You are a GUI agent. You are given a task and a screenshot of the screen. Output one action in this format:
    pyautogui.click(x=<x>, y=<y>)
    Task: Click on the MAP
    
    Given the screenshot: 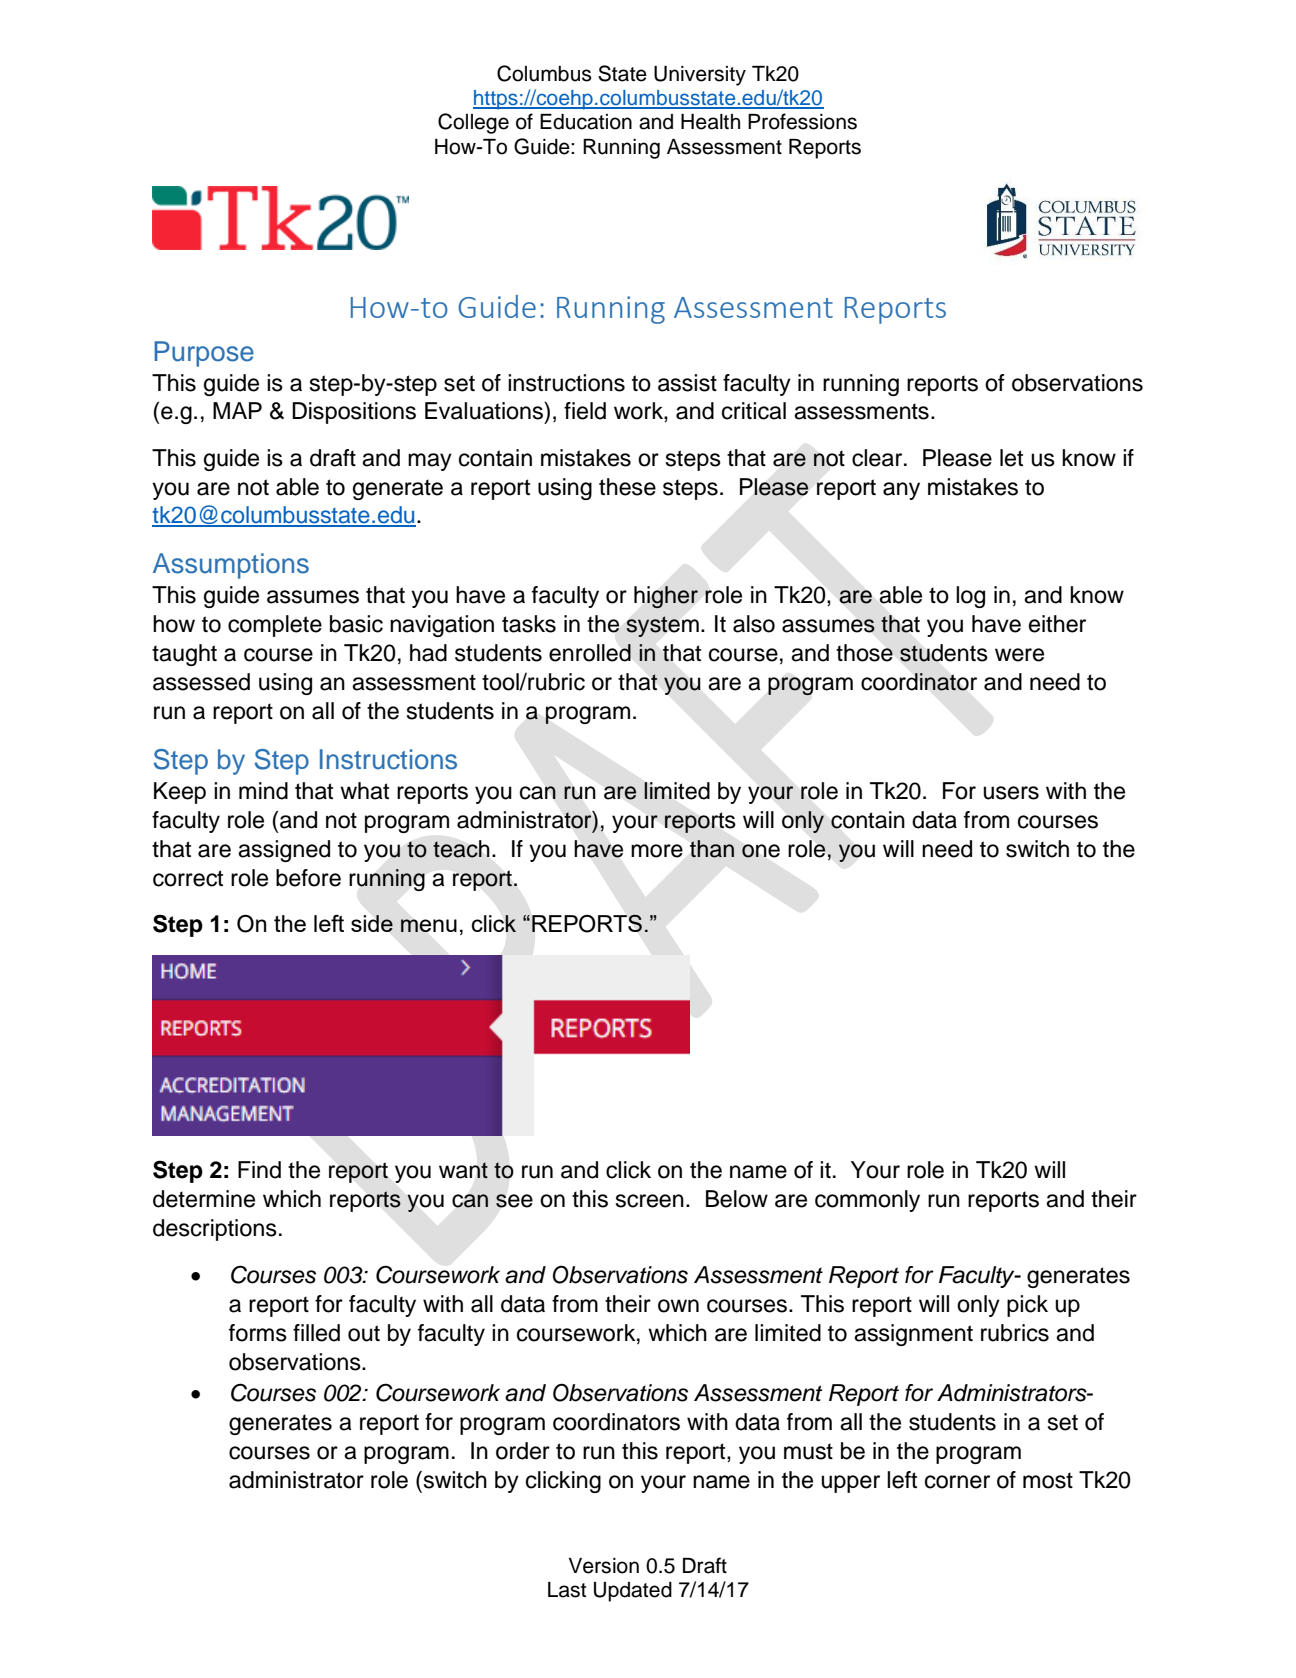 What is the action you would take?
    pyautogui.click(x=237, y=410)
